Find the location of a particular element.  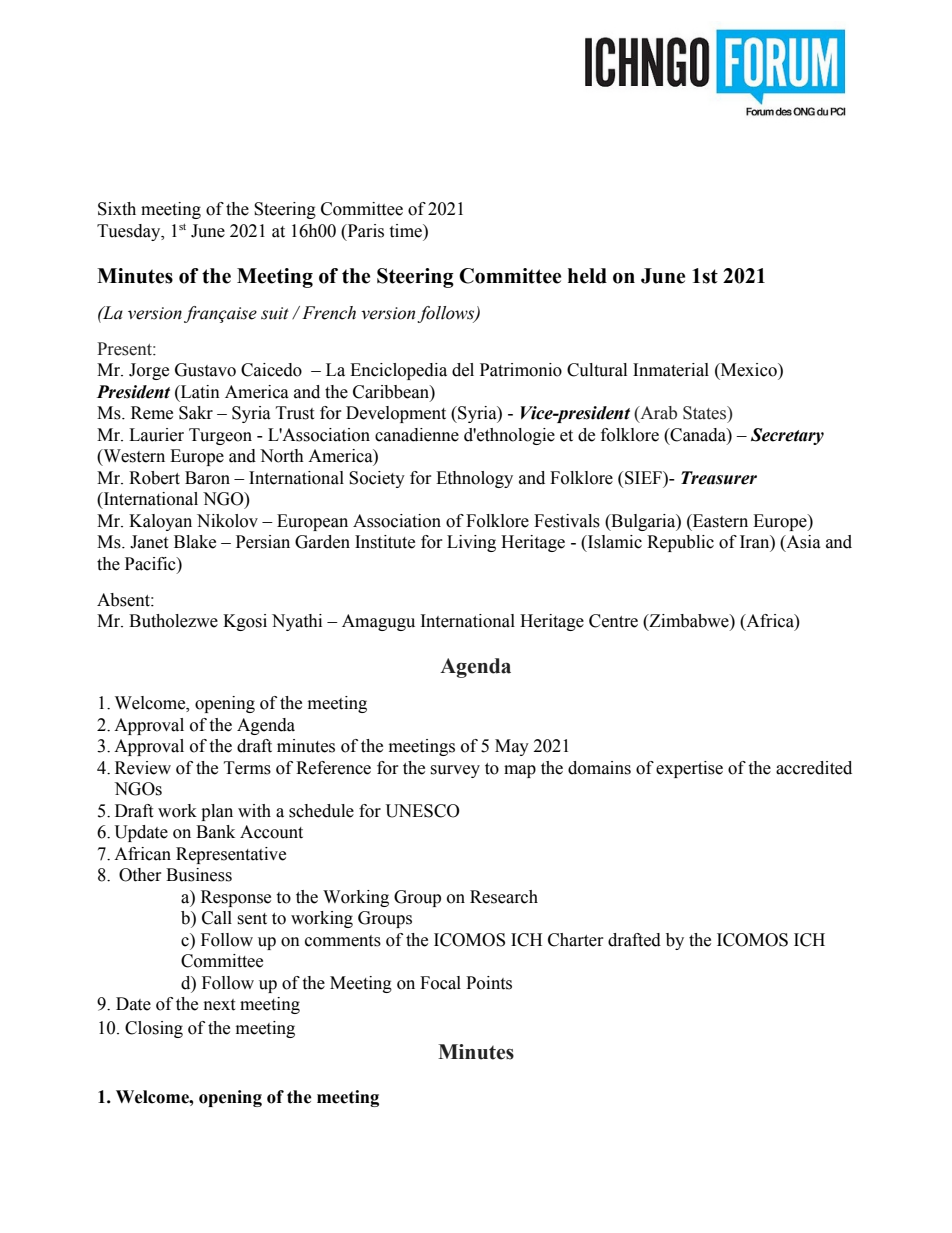

time is located at coordinates (406, 231).
